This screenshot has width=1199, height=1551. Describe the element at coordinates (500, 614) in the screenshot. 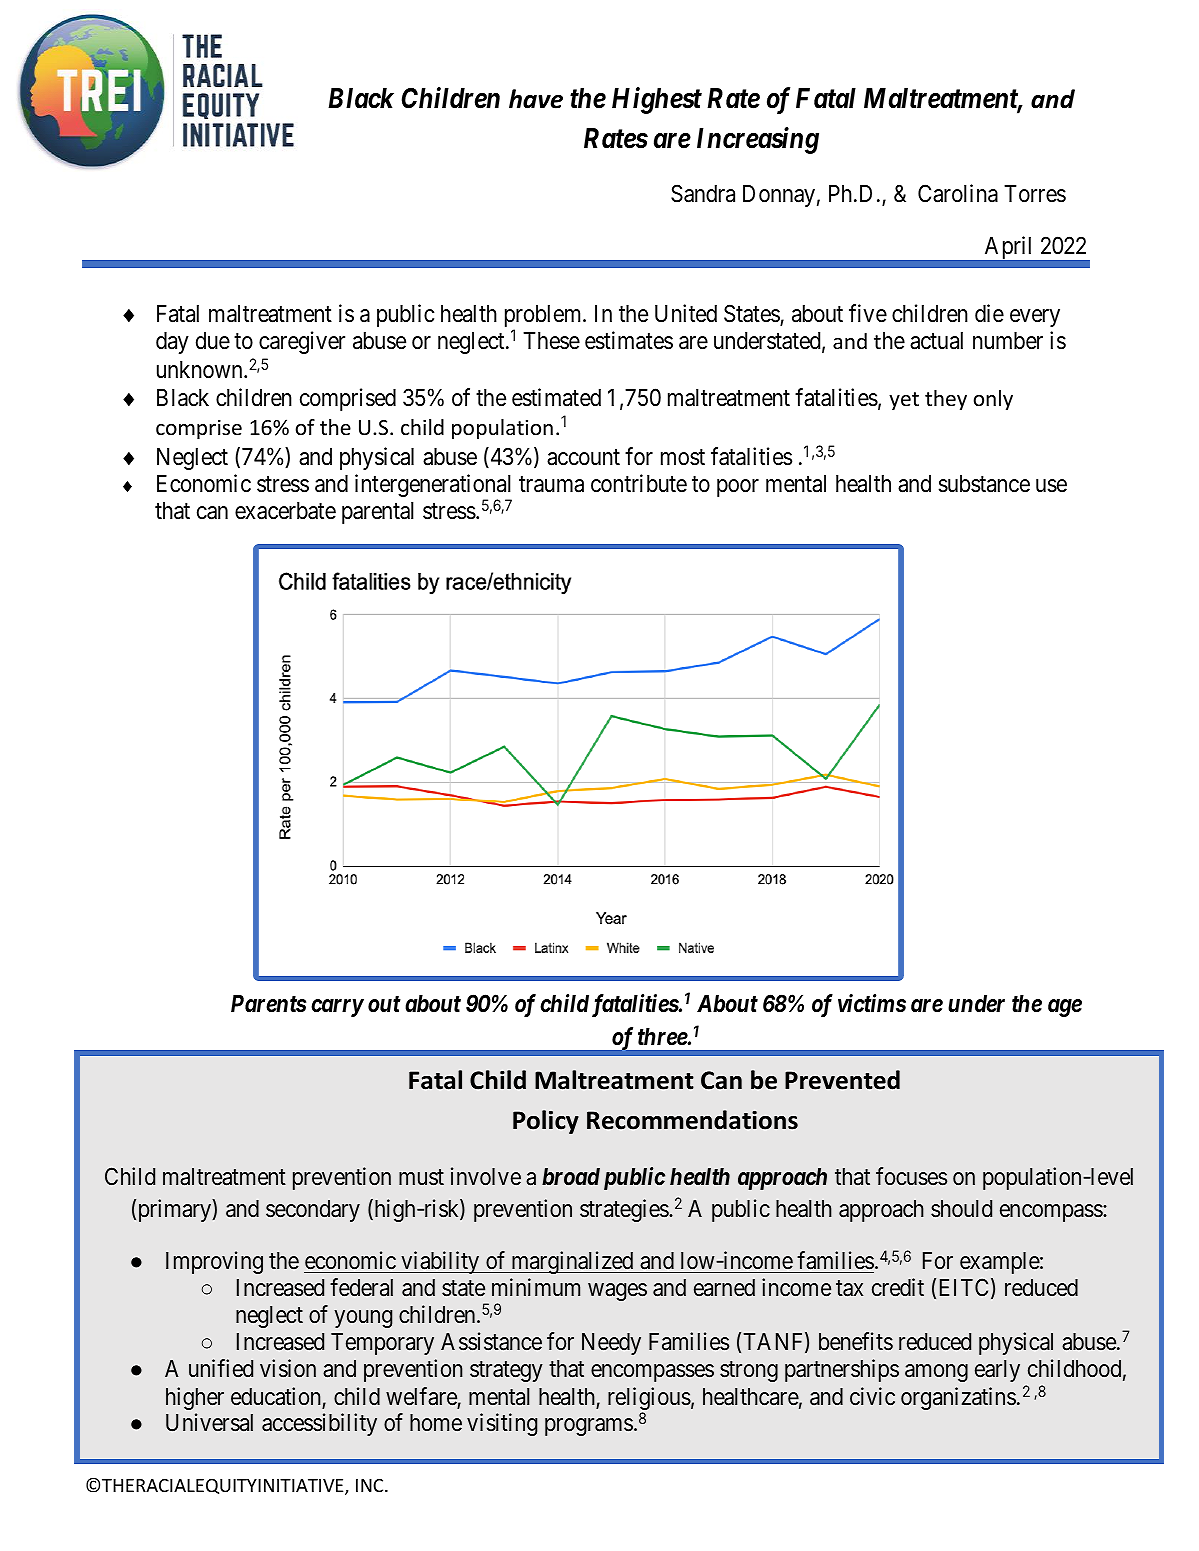

I see `Grade` at that location.
